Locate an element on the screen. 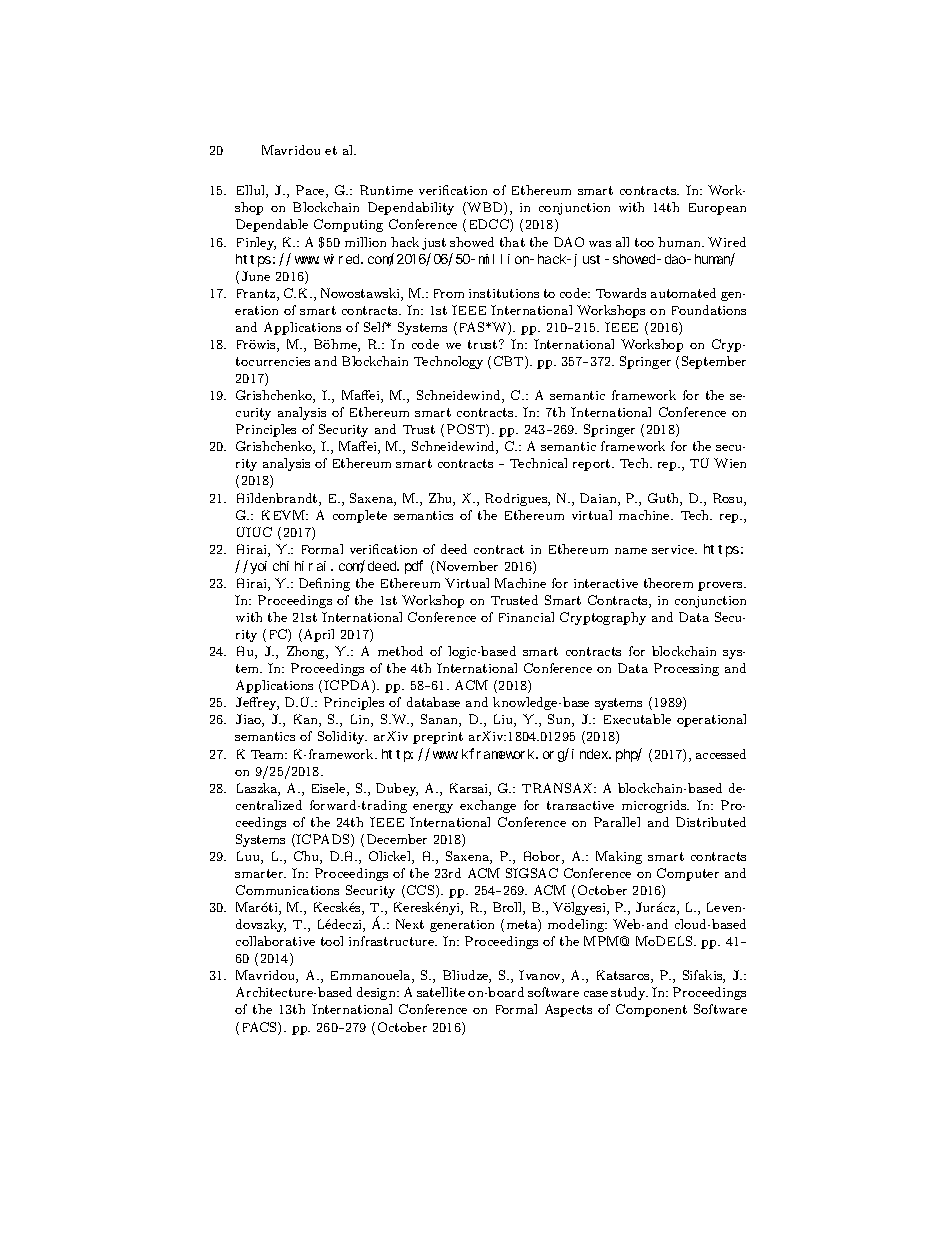 This screenshot has width=952, height=1233. European is located at coordinates (717, 209).
